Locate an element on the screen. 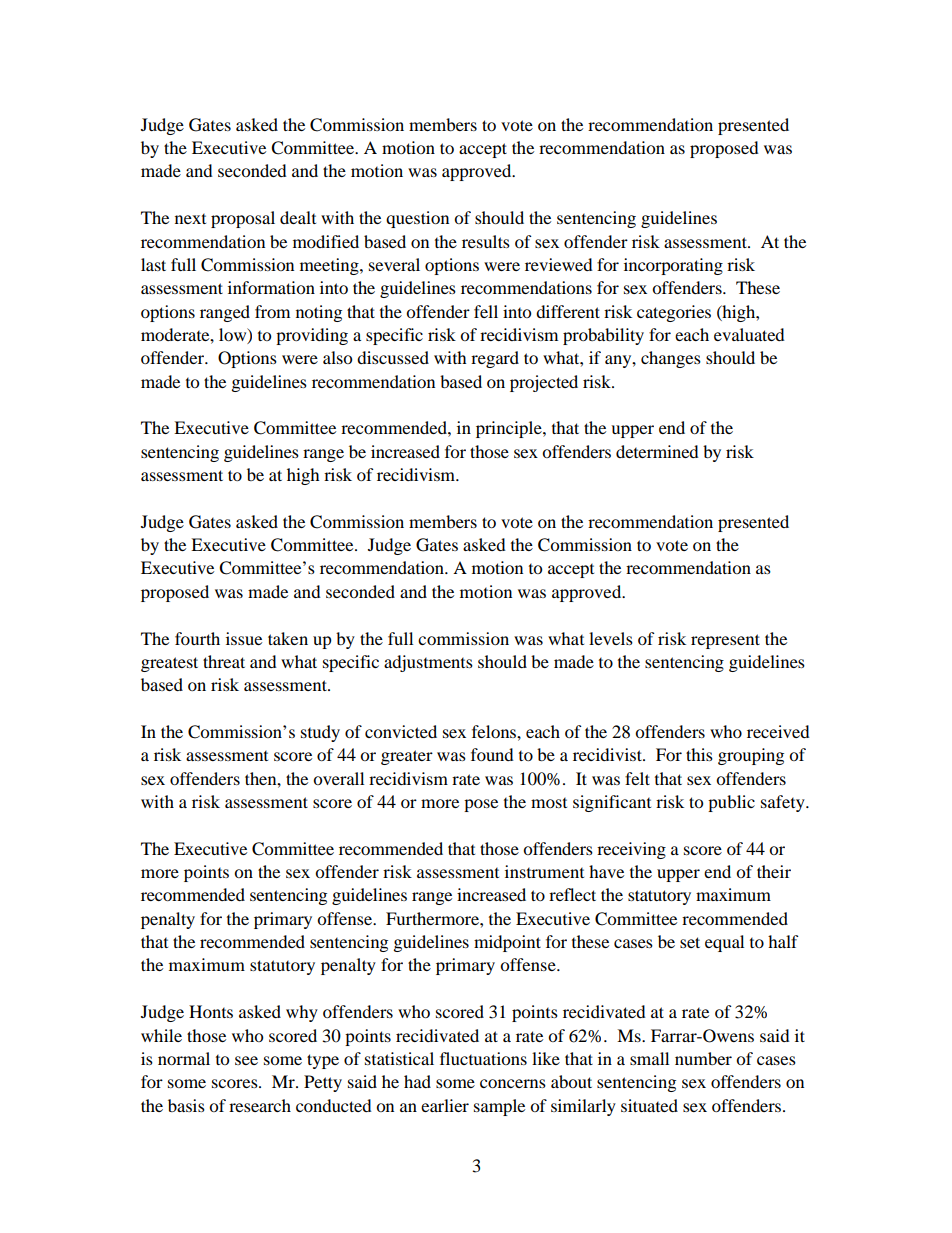 The image size is (952, 1233). adjustments is located at coordinates (428, 663).
